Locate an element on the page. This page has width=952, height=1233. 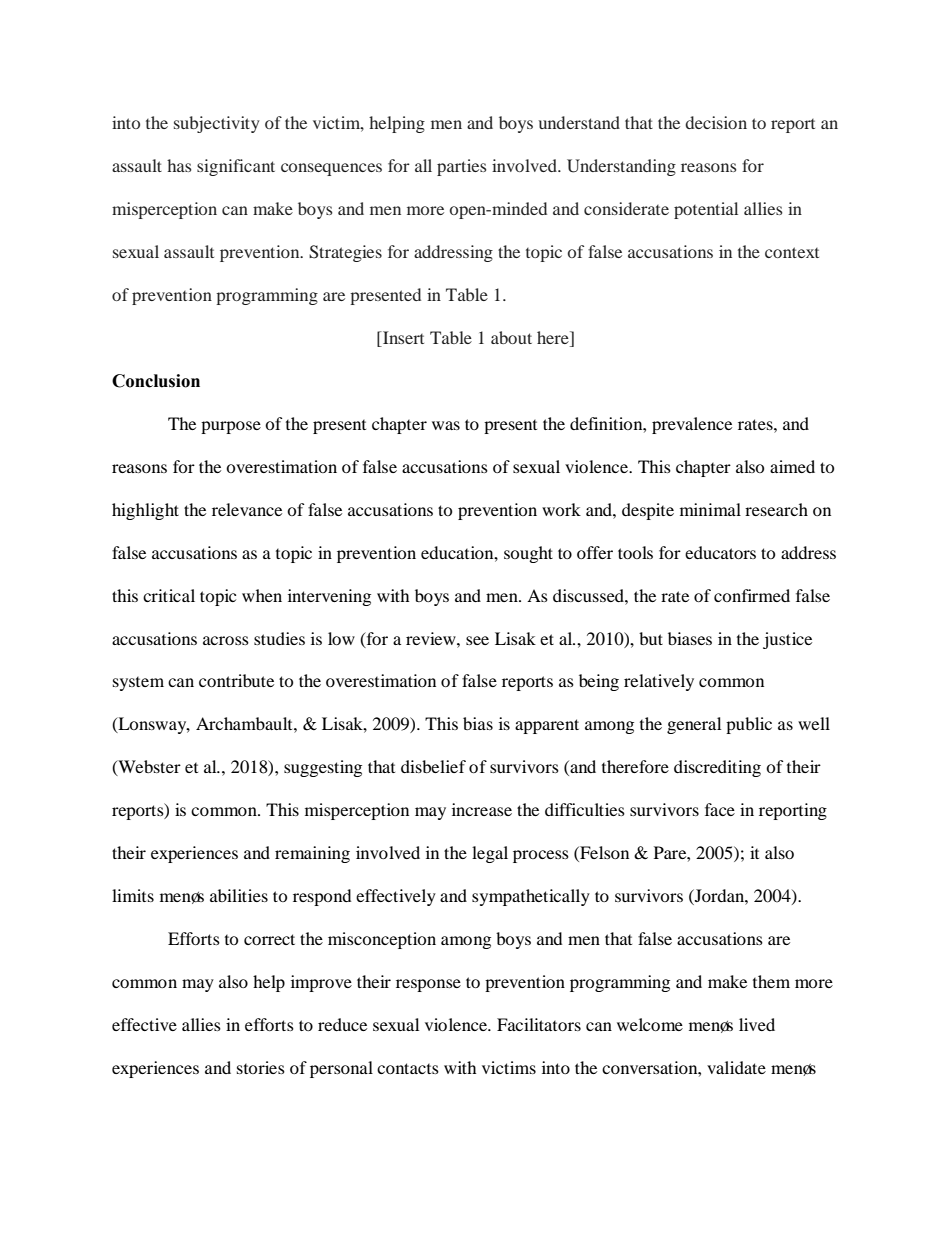
see is located at coordinates (477, 640).
